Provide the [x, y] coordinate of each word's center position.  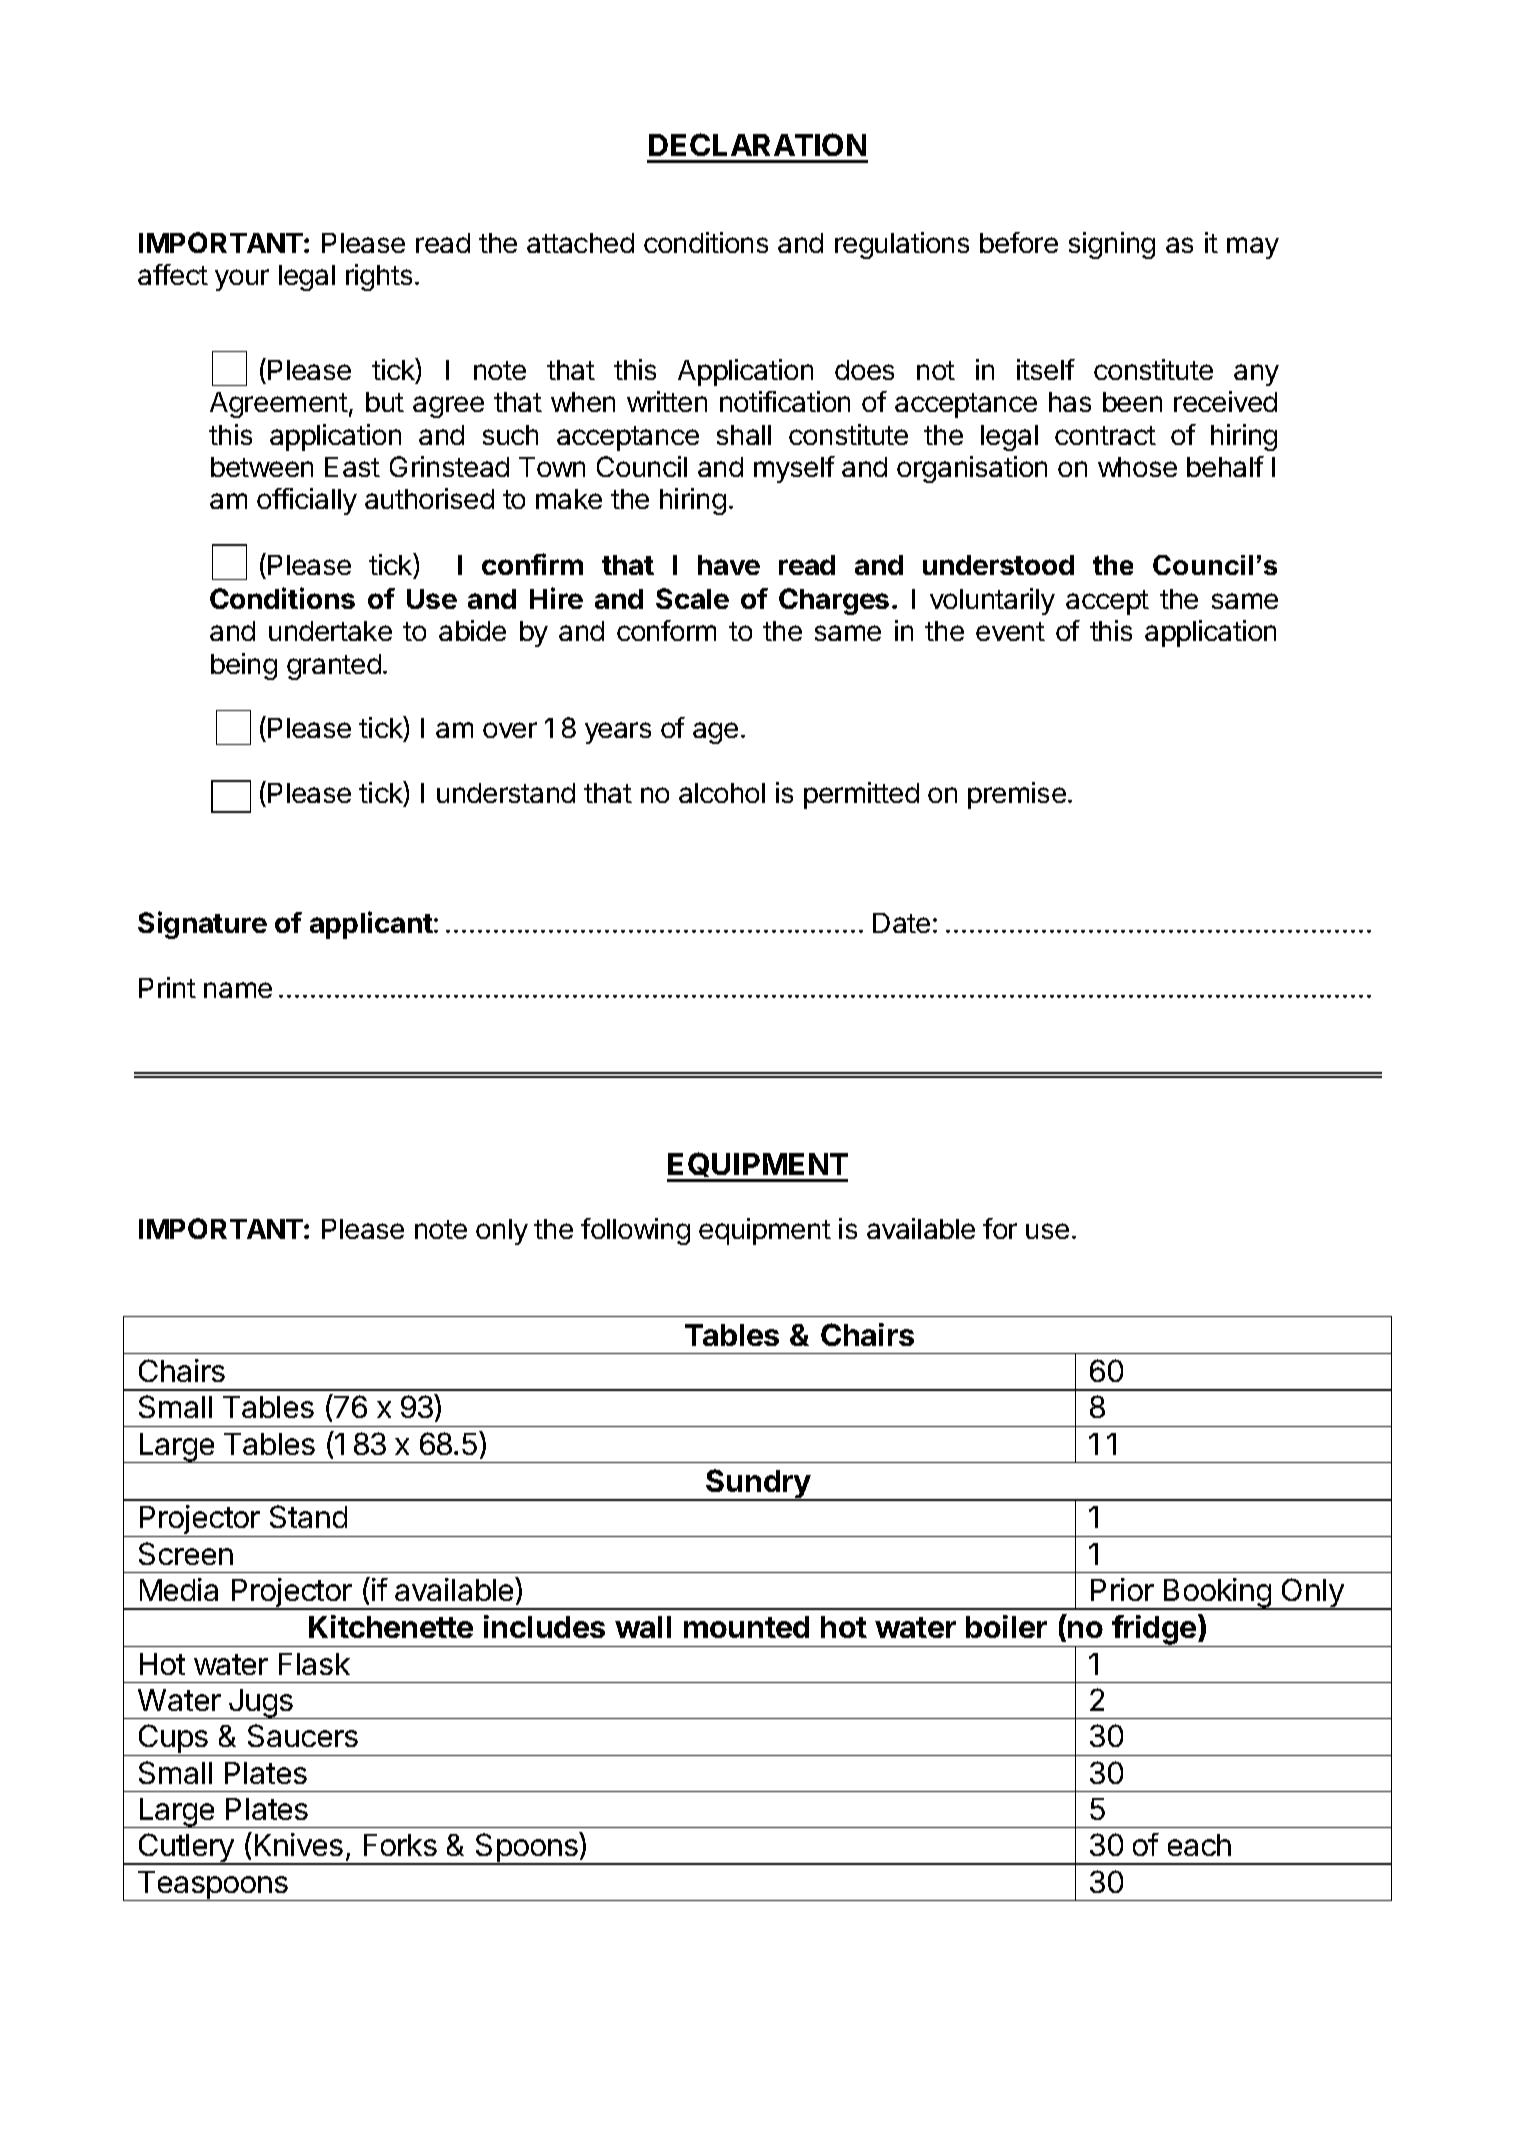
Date [901, 923]
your [242, 280]
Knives [299, 1844]
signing [1112, 245]
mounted [746, 1627]
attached [580, 243]
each [1199, 1845]
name [238, 990]
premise [1017, 795]
